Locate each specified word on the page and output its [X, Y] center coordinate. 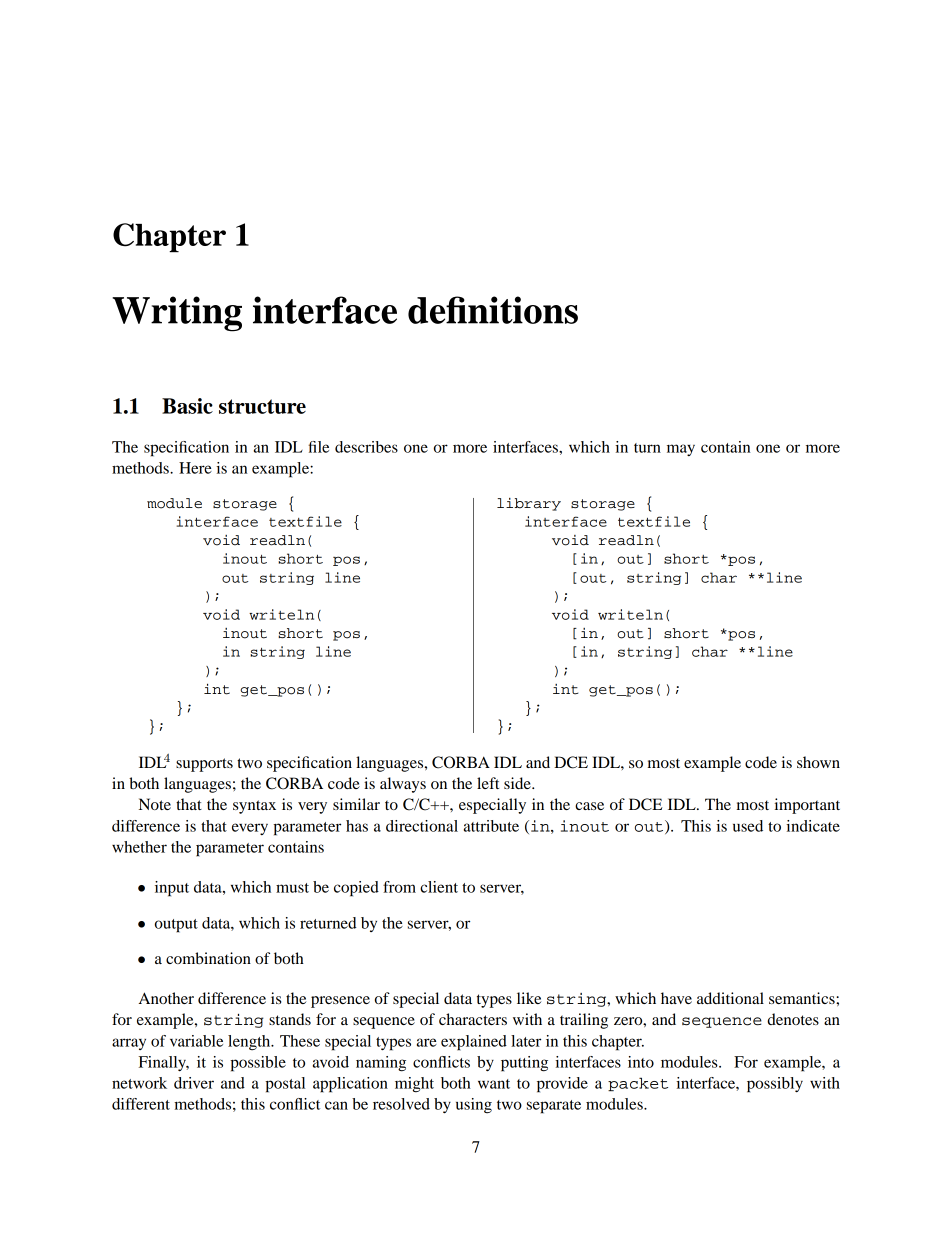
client [439, 887]
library [529, 504]
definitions [493, 310]
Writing [177, 314]
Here [195, 468]
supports [204, 765]
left [488, 783]
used [748, 826]
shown [818, 762]
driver [194, 1083]
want [494, 1084]
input [172, 889]
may [681, 450]
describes [366, 447]
